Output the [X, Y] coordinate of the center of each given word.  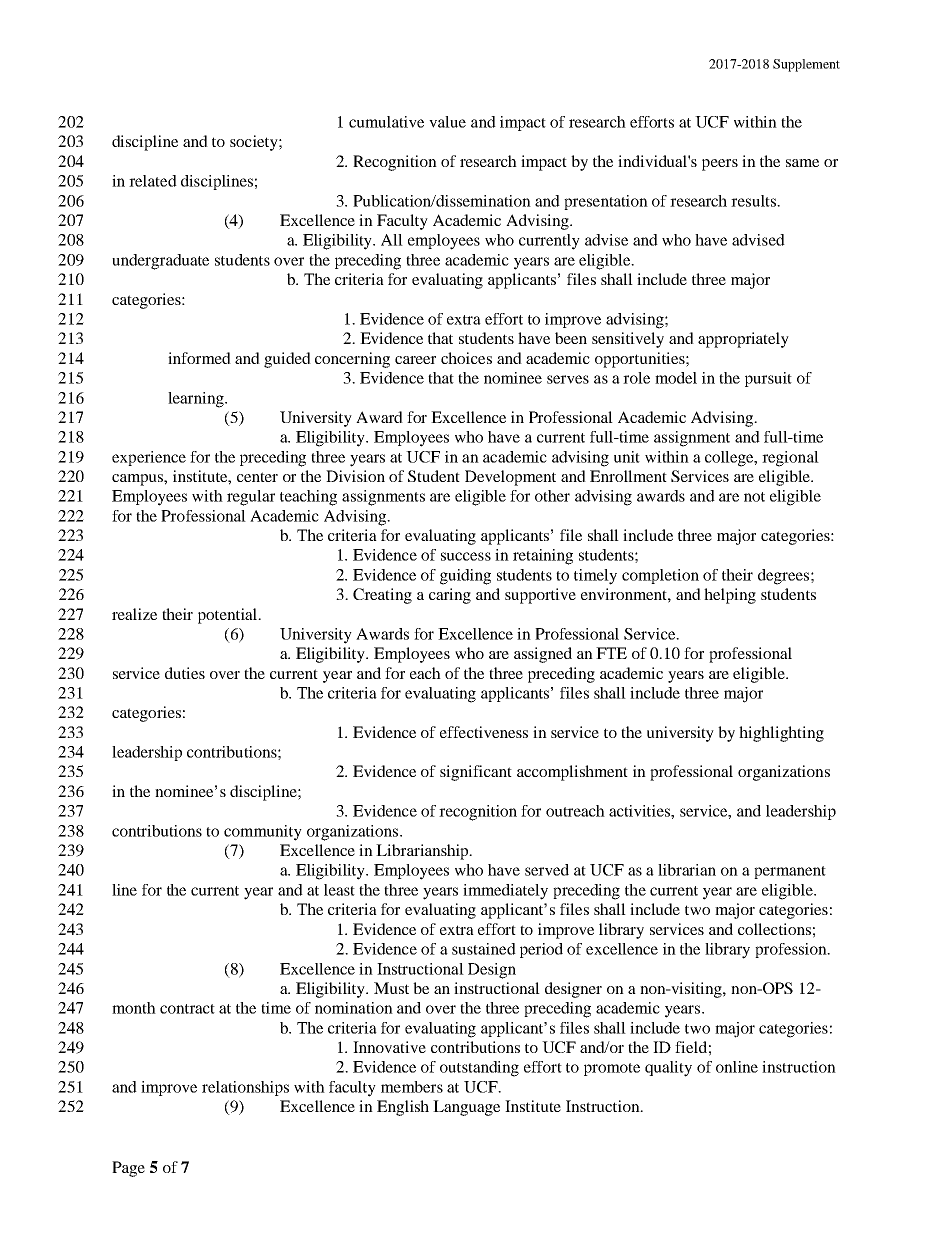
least [339, 890]
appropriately [743, 340]
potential [229, 616]
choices [466, 358]
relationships [245, 1088]
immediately [505, 892]
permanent [790, 872]
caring [450, 596]
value [447, 122]
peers [720, 165]
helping [730, 596]
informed [199, 358]
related [153, 181]
